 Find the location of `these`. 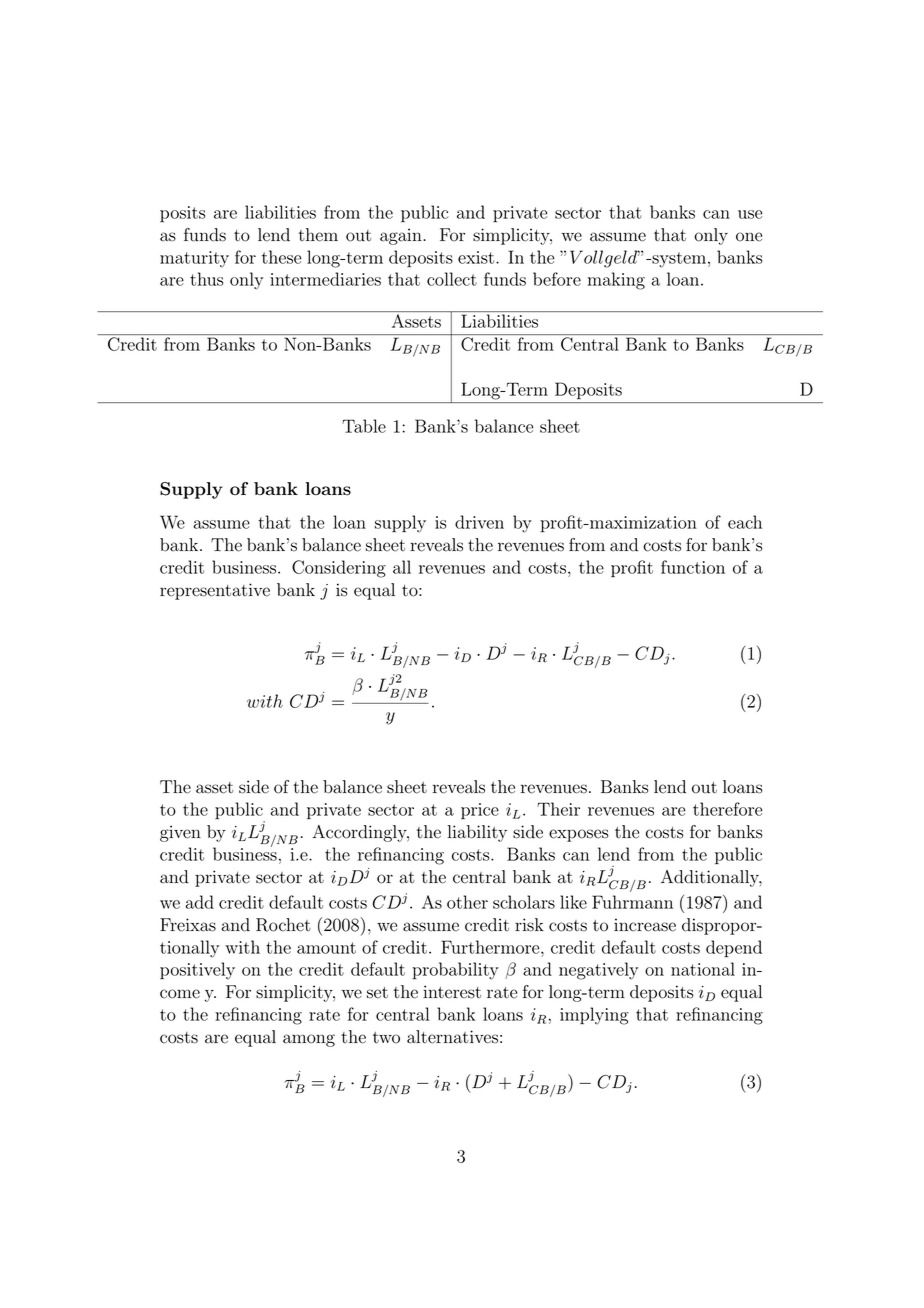

these is located at coordinates (281, 257).
